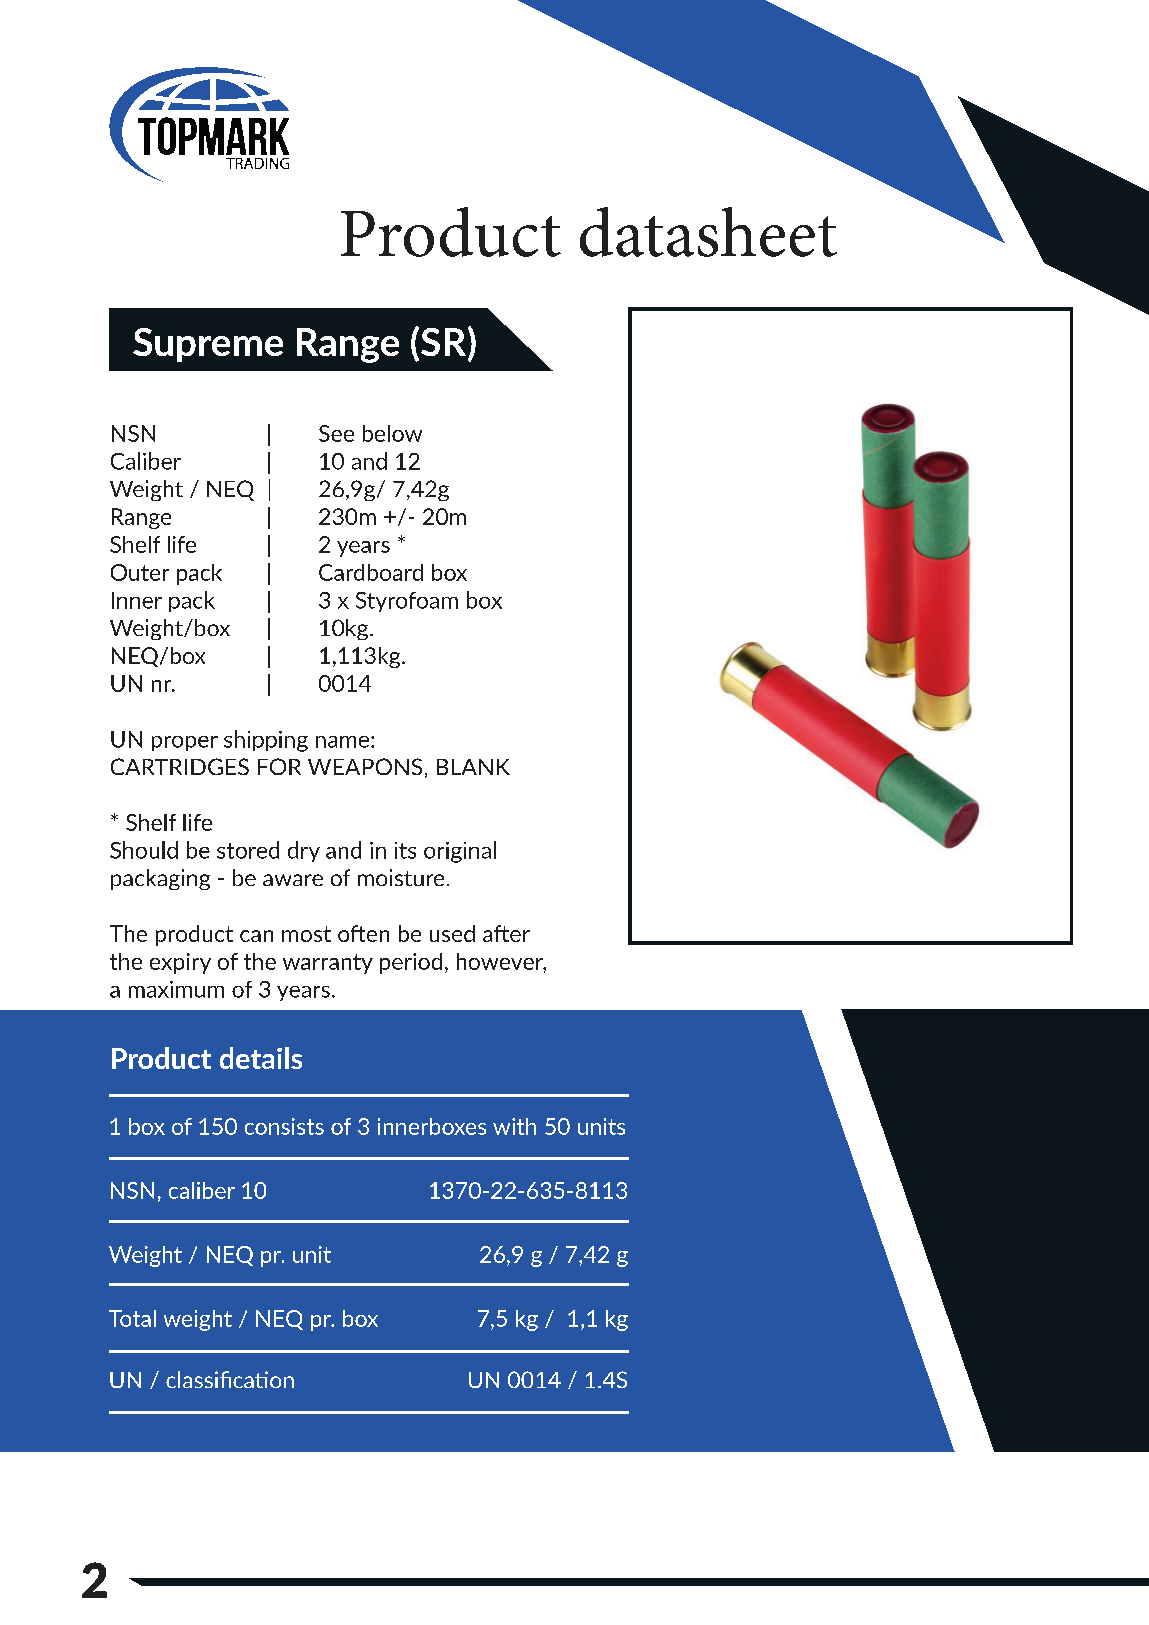 This image has height=1625, width=1149. What do you see at coordinates (708, 232) in the image?
I see `datasheet` at bounding box center [708, 232].
